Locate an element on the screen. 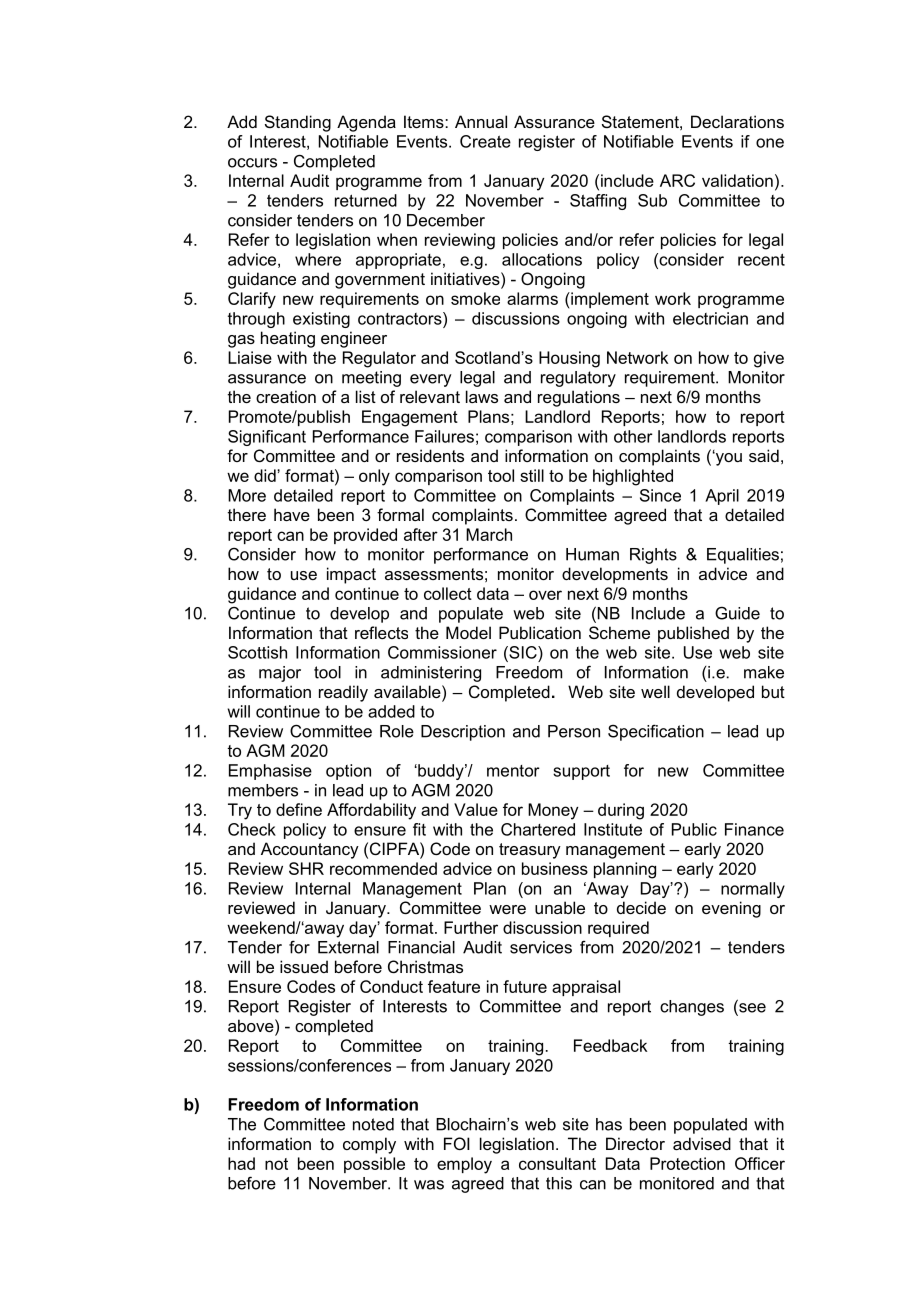  Standing is located at coordinates (298, 123).
